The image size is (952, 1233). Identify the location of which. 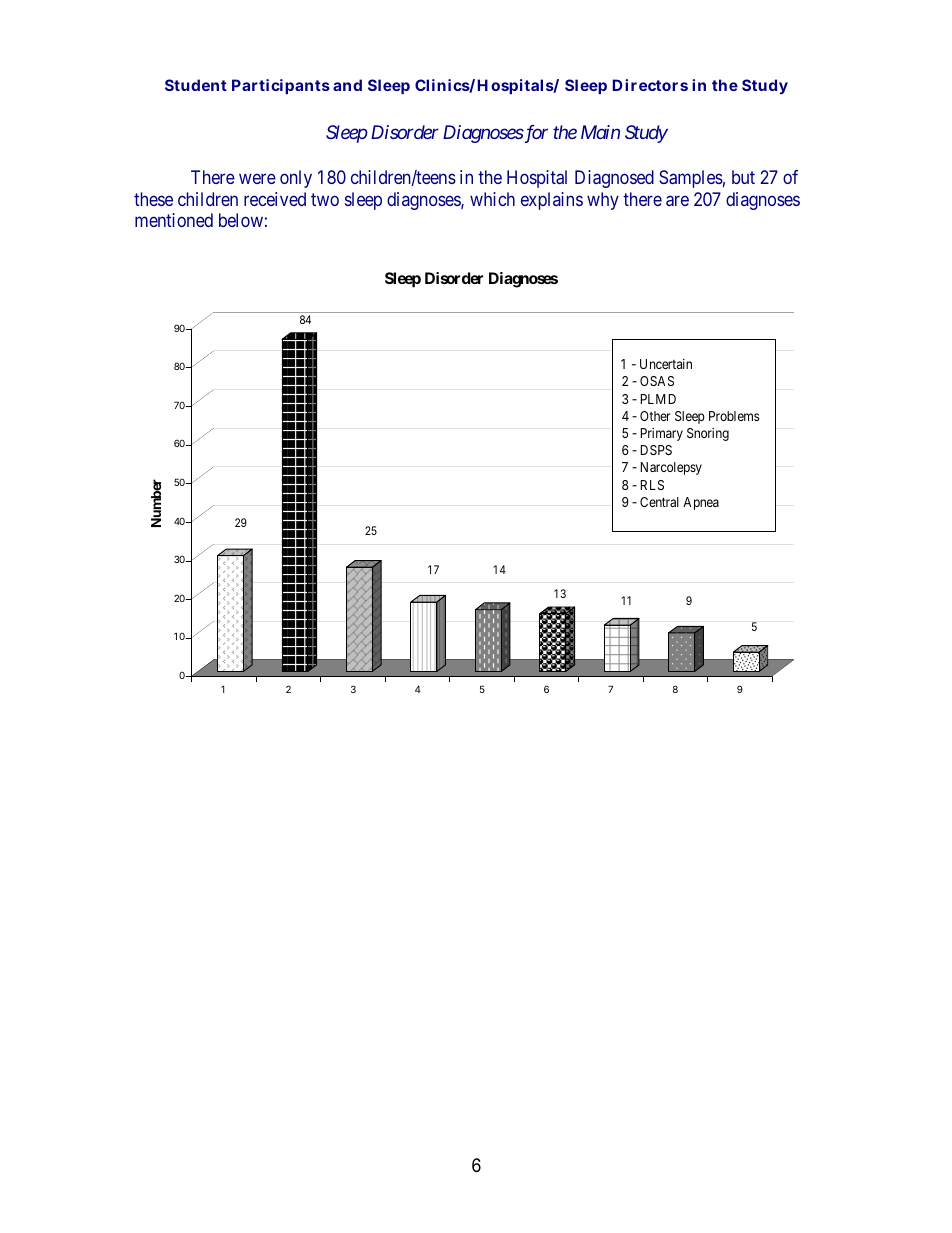
(492, 199).
